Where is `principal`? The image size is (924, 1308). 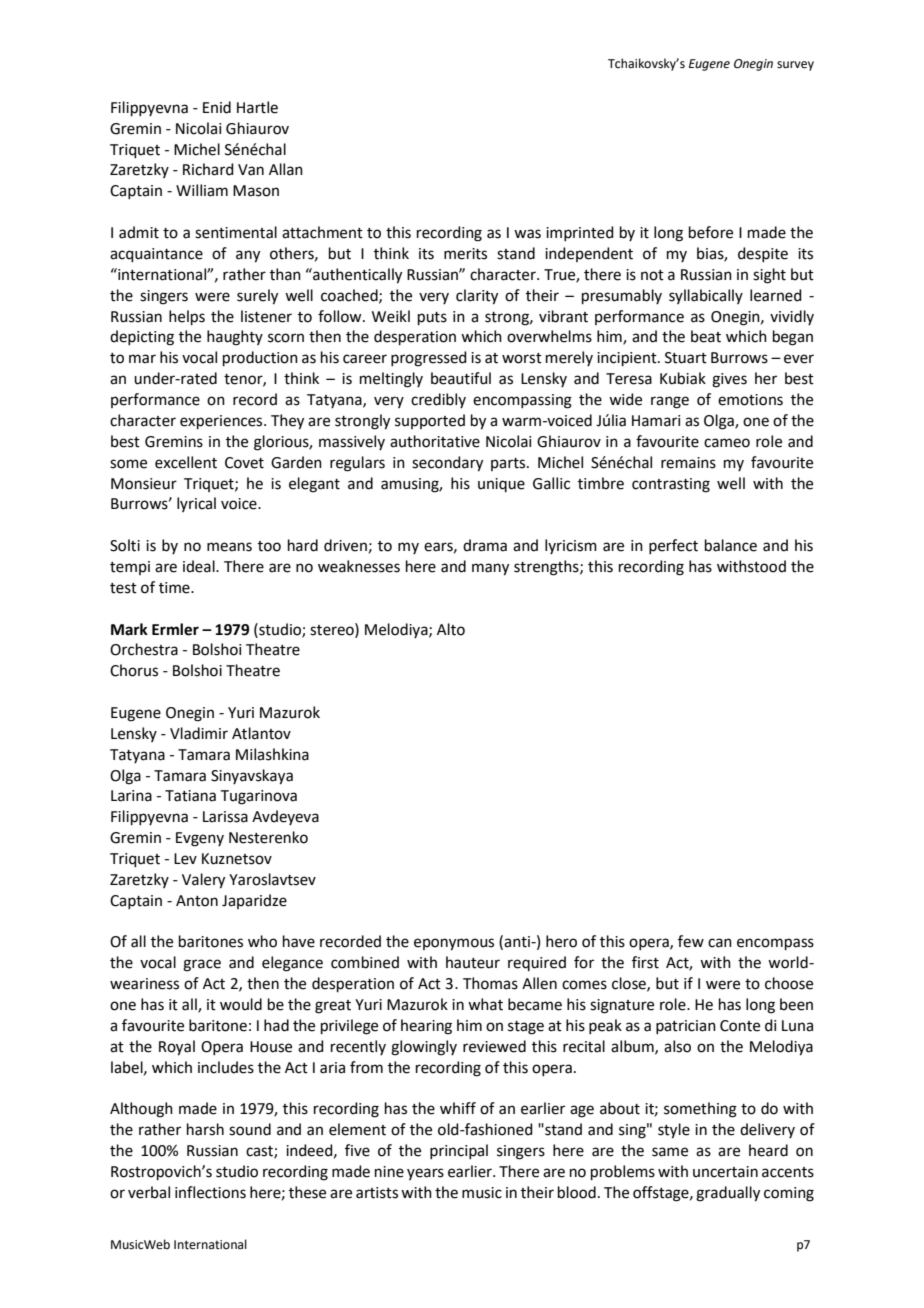 principal is located at coordinates (459, 1151).
